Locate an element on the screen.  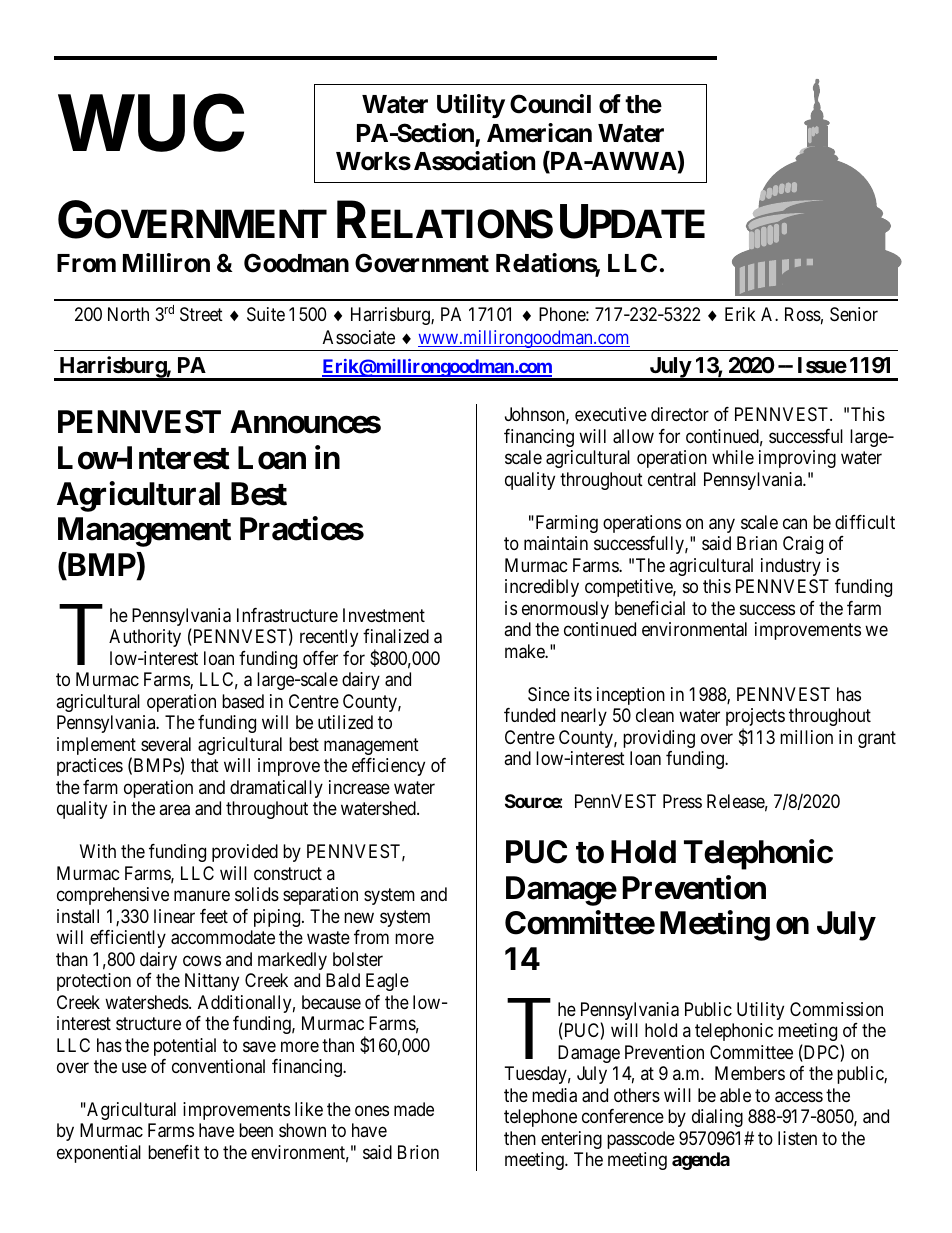
finalized is located at coordinates (396, 636).
